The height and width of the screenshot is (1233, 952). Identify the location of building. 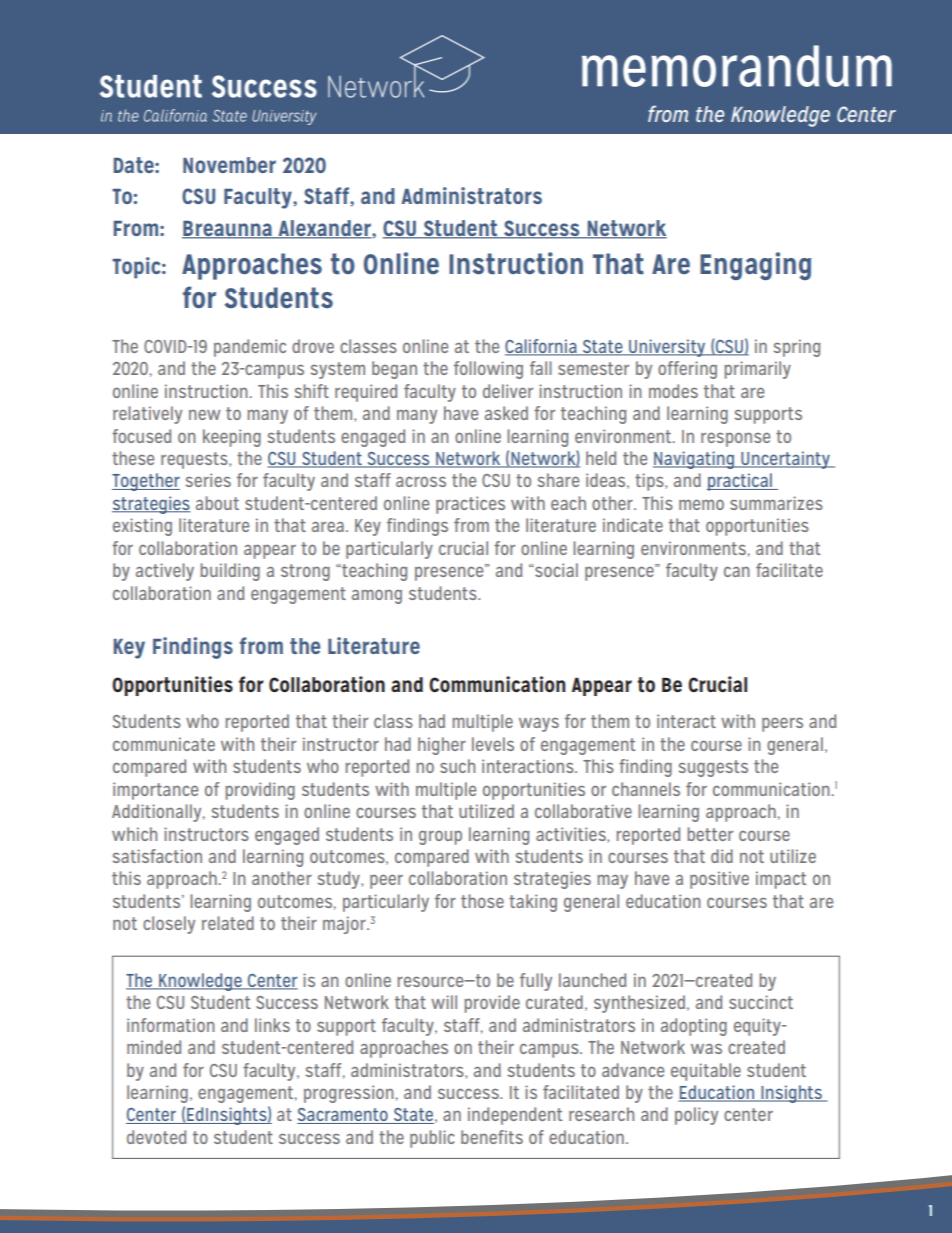
(230, 572).
